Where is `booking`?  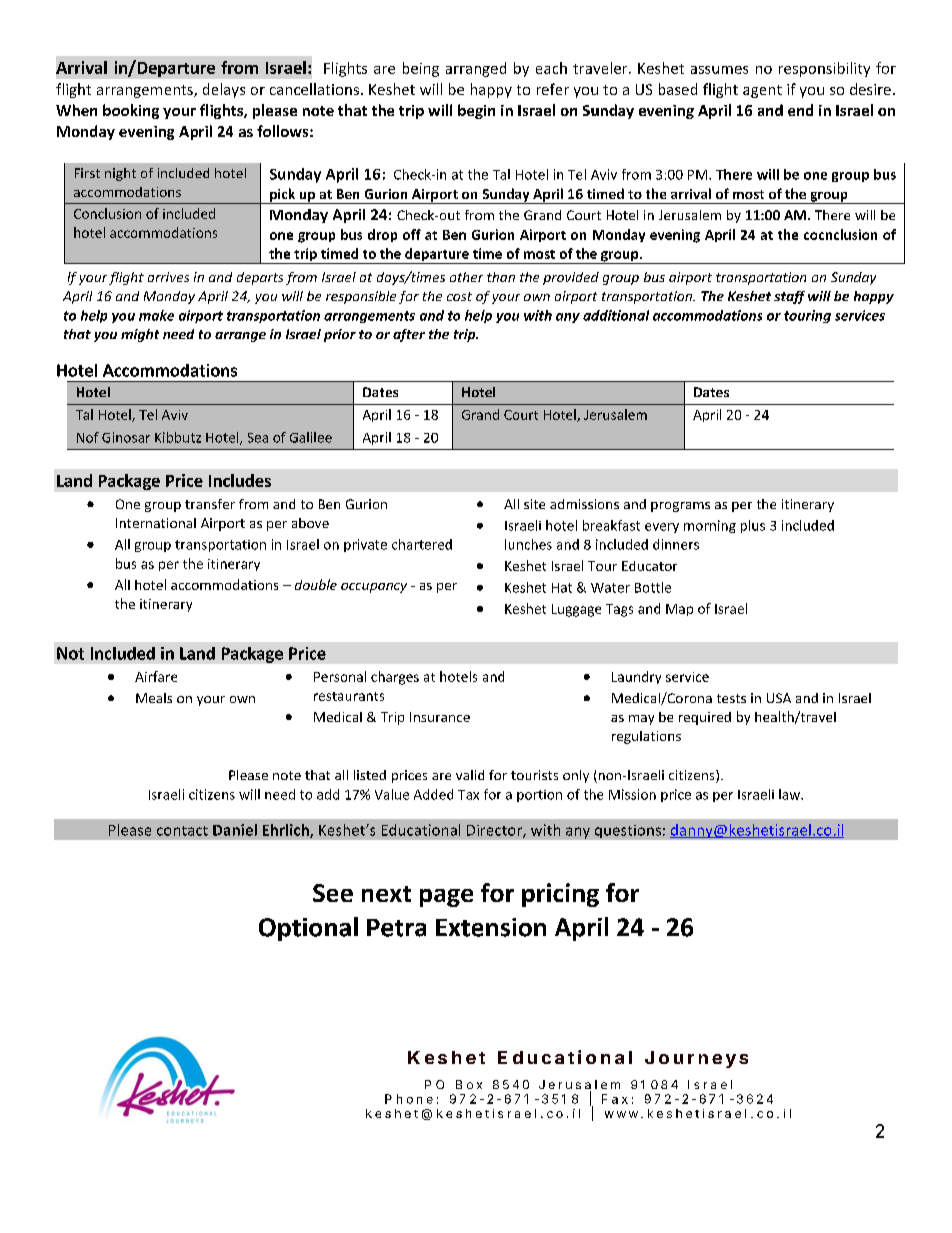 booking is located at coordinates (131, 111).
